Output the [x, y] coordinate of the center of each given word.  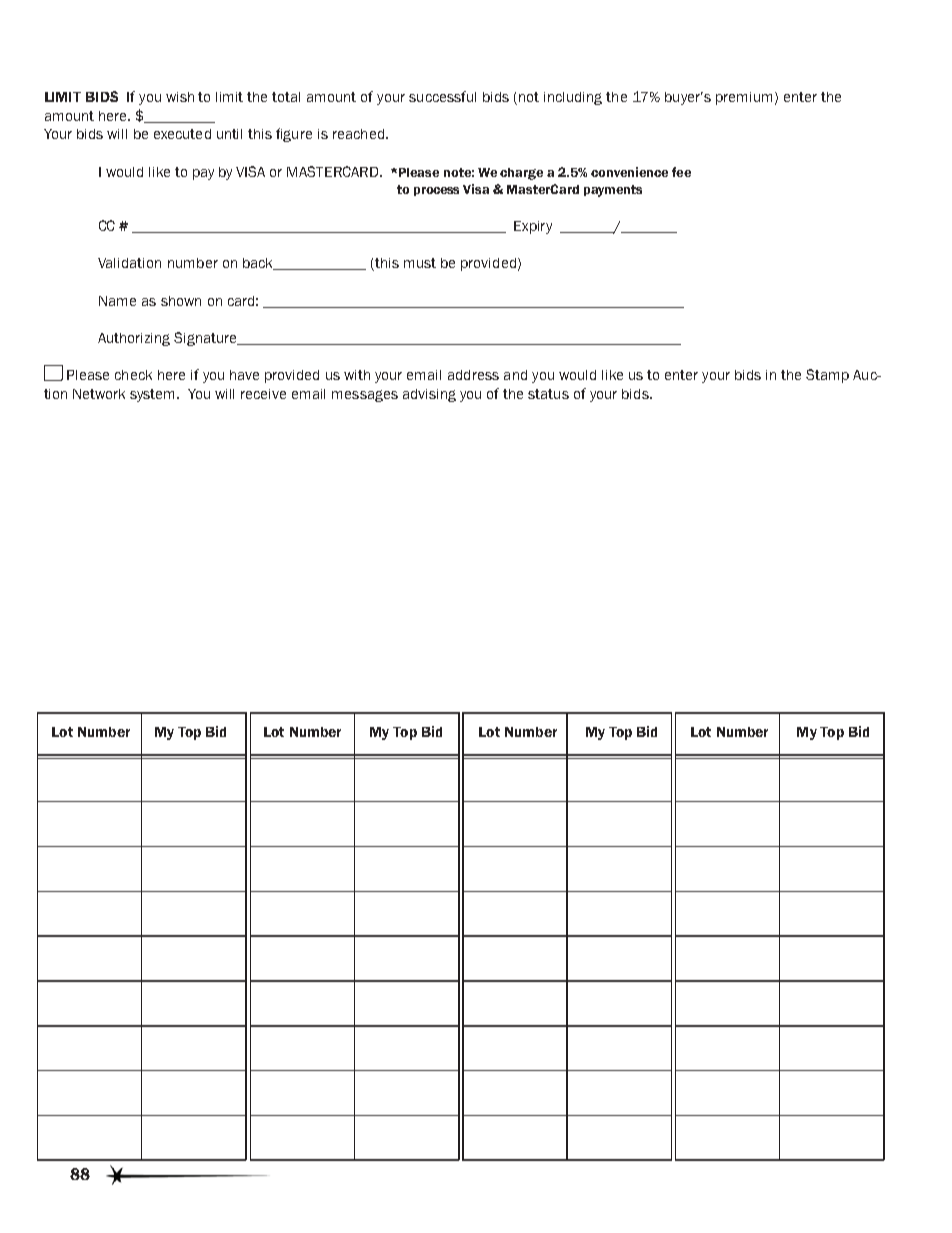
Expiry [533, 227]
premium [744, 98]
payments [613, 191]
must [420, 263]
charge [521, 174]
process [436, 191]
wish [180, 97]
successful [442, 96]
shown [181, 301]
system [154, 395]
